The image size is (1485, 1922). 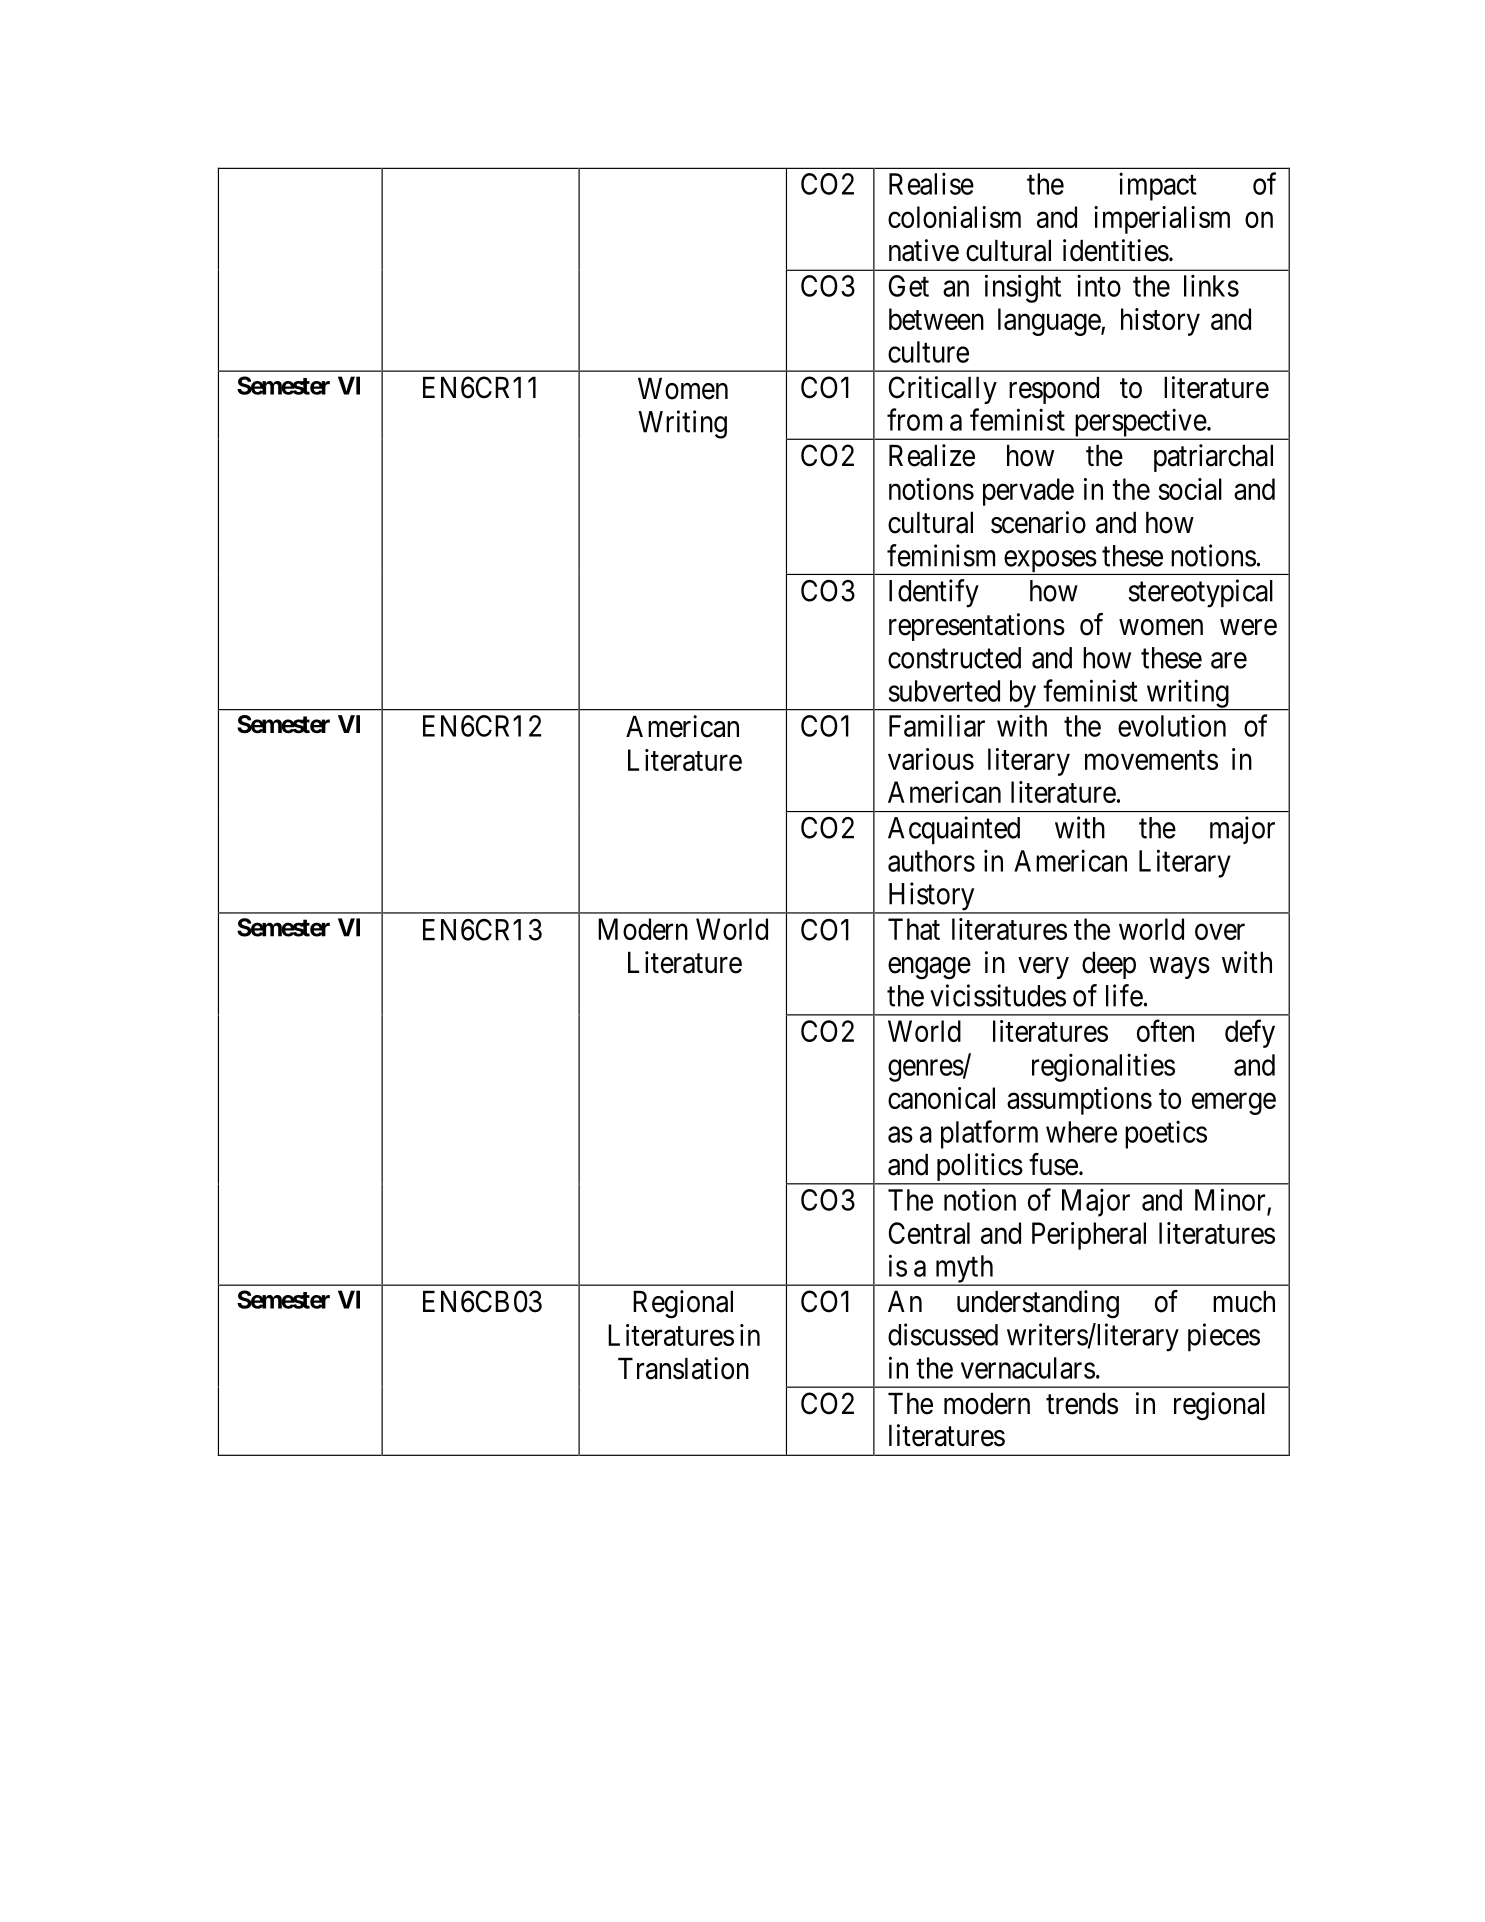 I want to click on discussed, so click(x=943, y=1334).
